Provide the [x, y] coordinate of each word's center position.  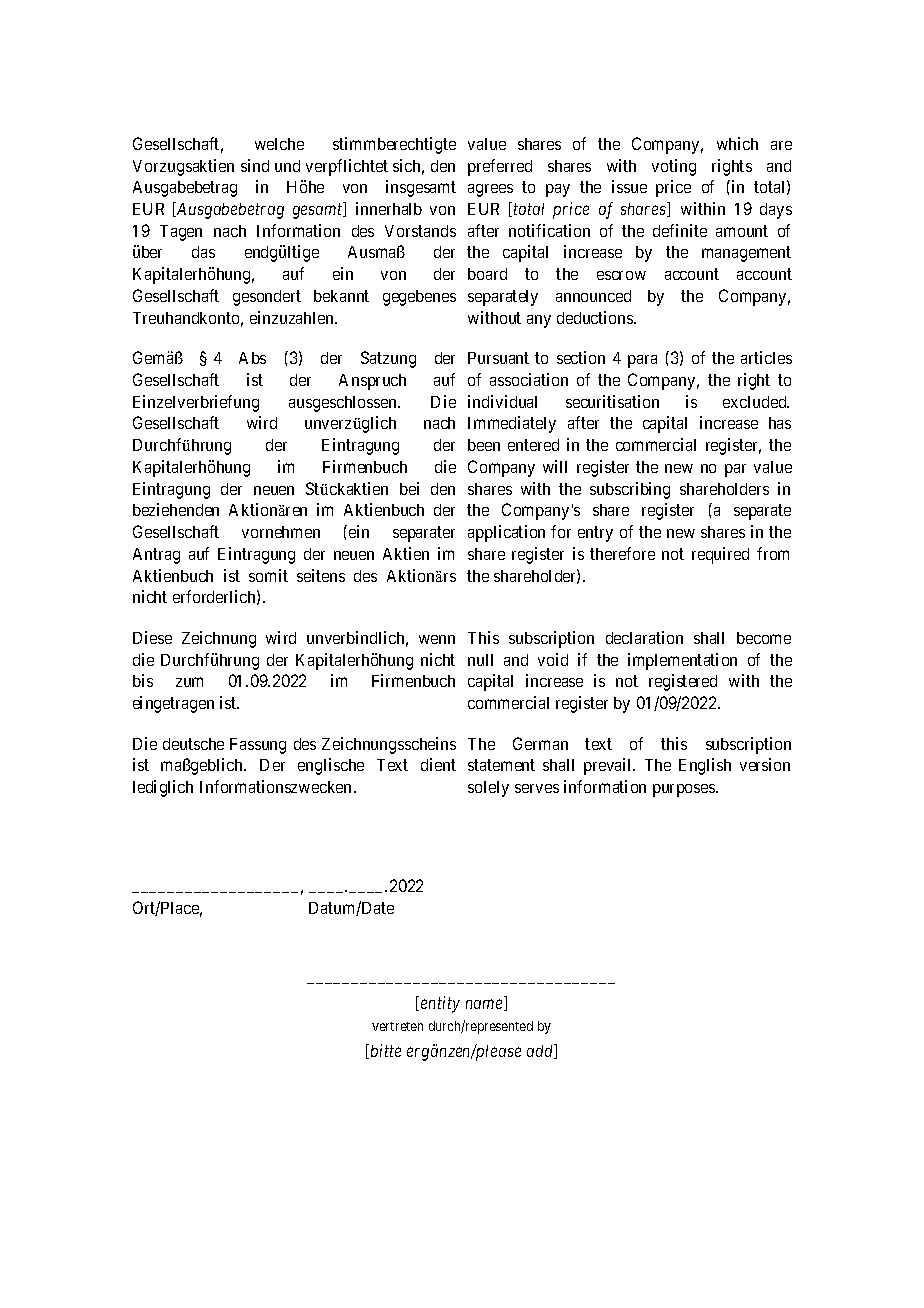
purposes [685, 790]
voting [674, 167]
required [720, 555]
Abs [252, 358]
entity [440, 1004]
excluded [756, 402]
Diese [152, 637]
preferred [500, 167]
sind [255, 165]
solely [488, 789]
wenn [437, 639]
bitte [384, 1051]
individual [502, 401]
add [541, 1051]
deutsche [193, 744]
